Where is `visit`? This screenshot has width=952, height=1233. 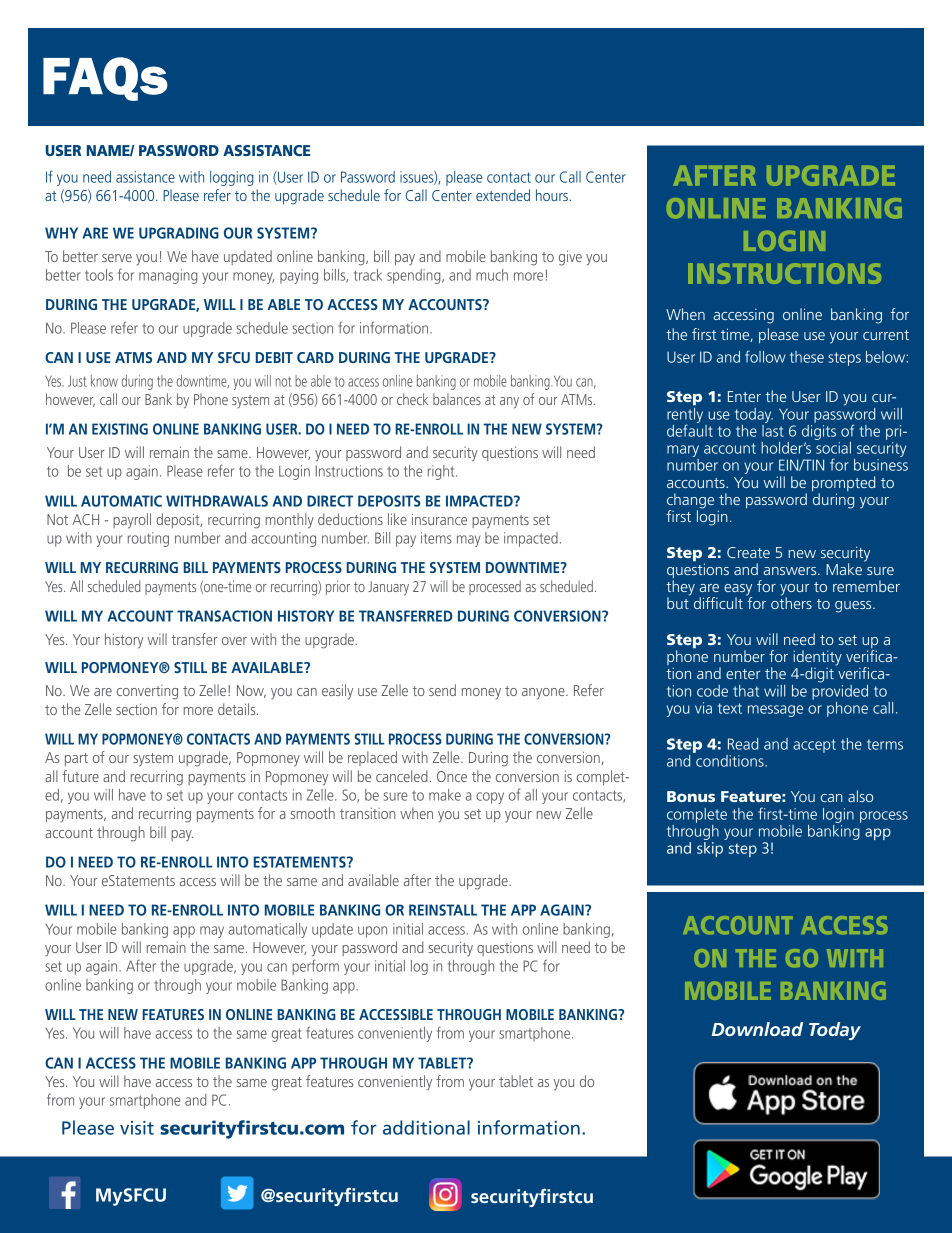
visit is located at coordinates (137, 1128).
